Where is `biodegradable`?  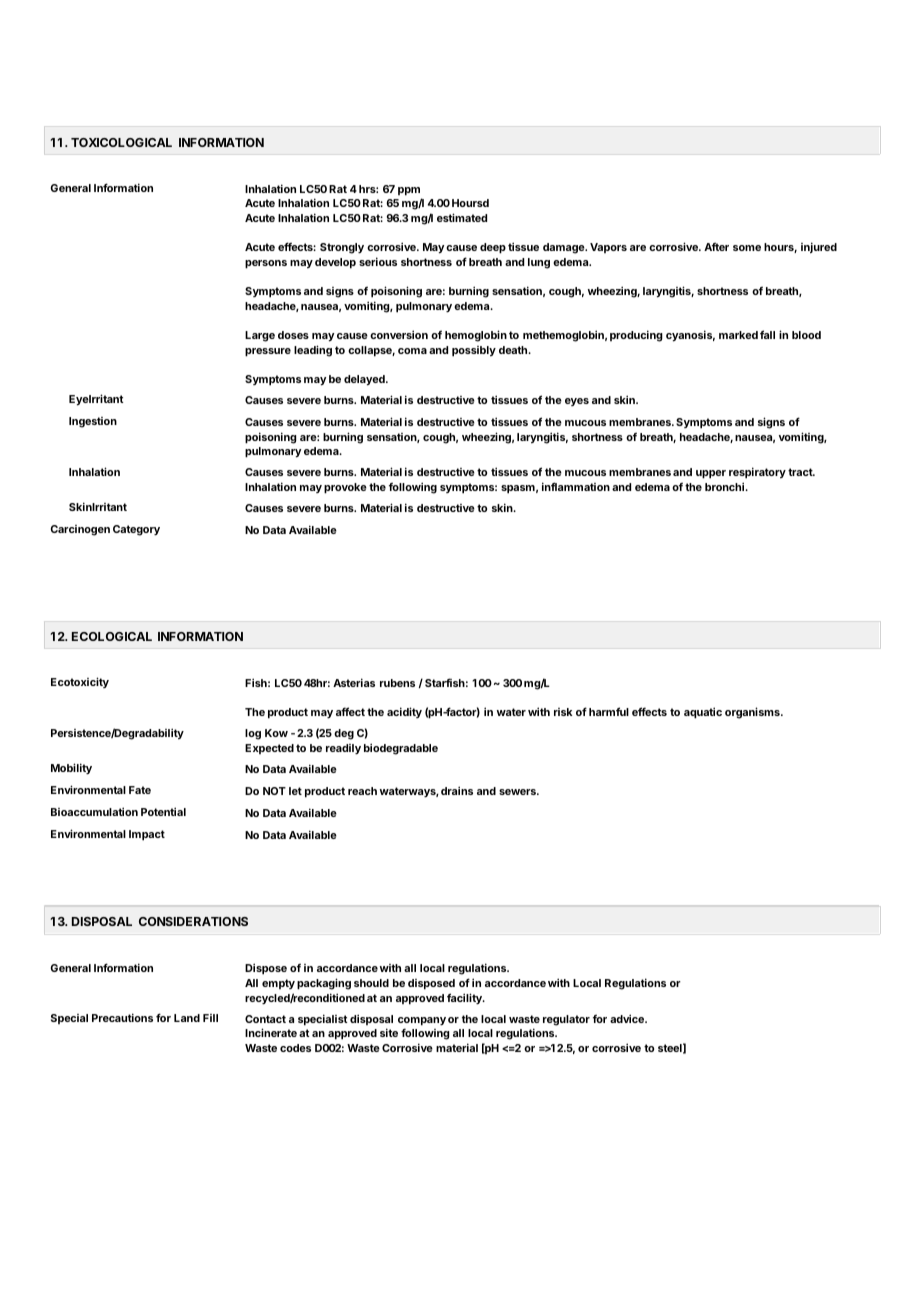 biodegradable is located at coordinates (401, 749).
